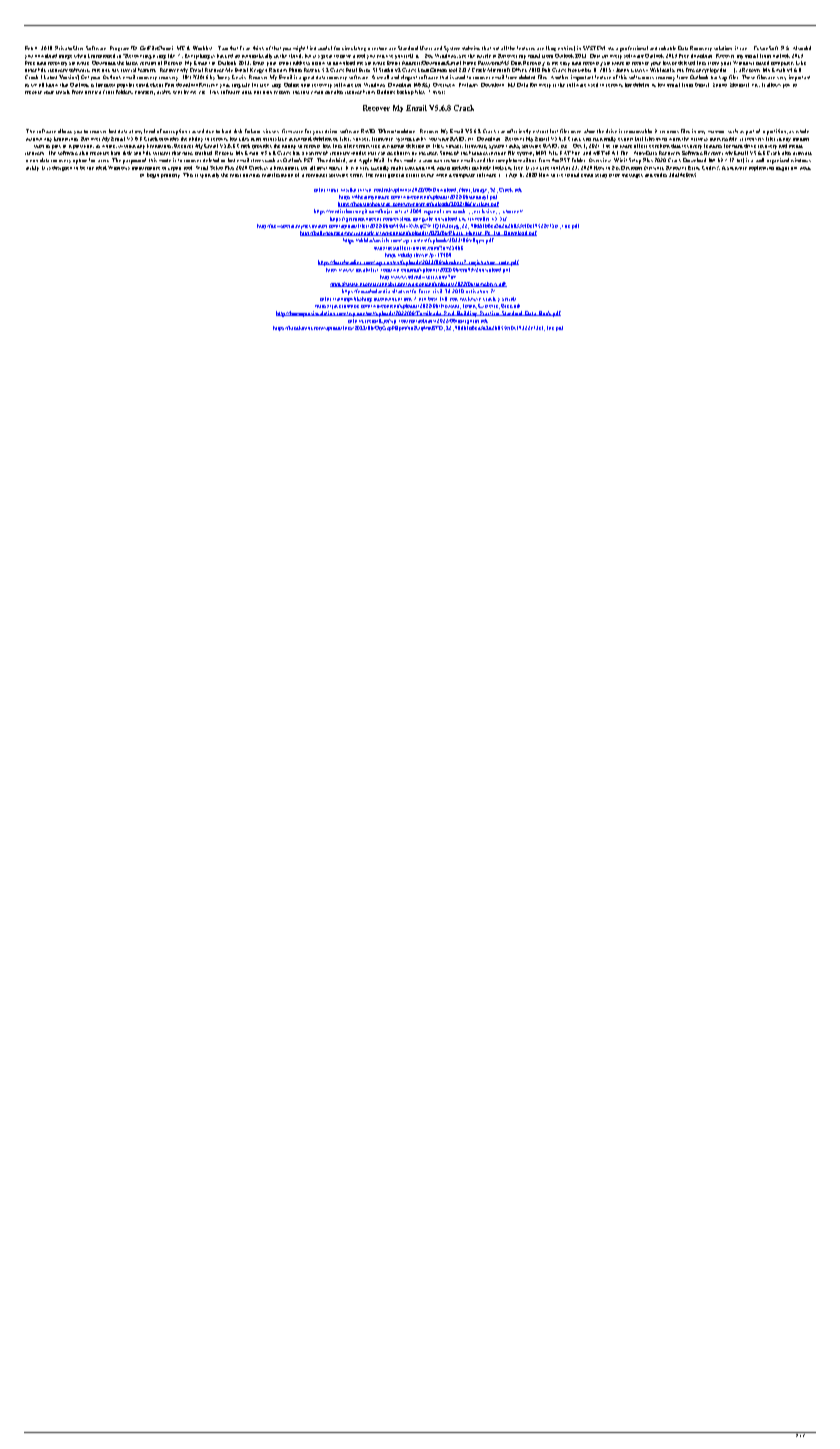 The width and height of the screenshot is (840, 1449). I want to click on Yahoo, so click(720, 83).
